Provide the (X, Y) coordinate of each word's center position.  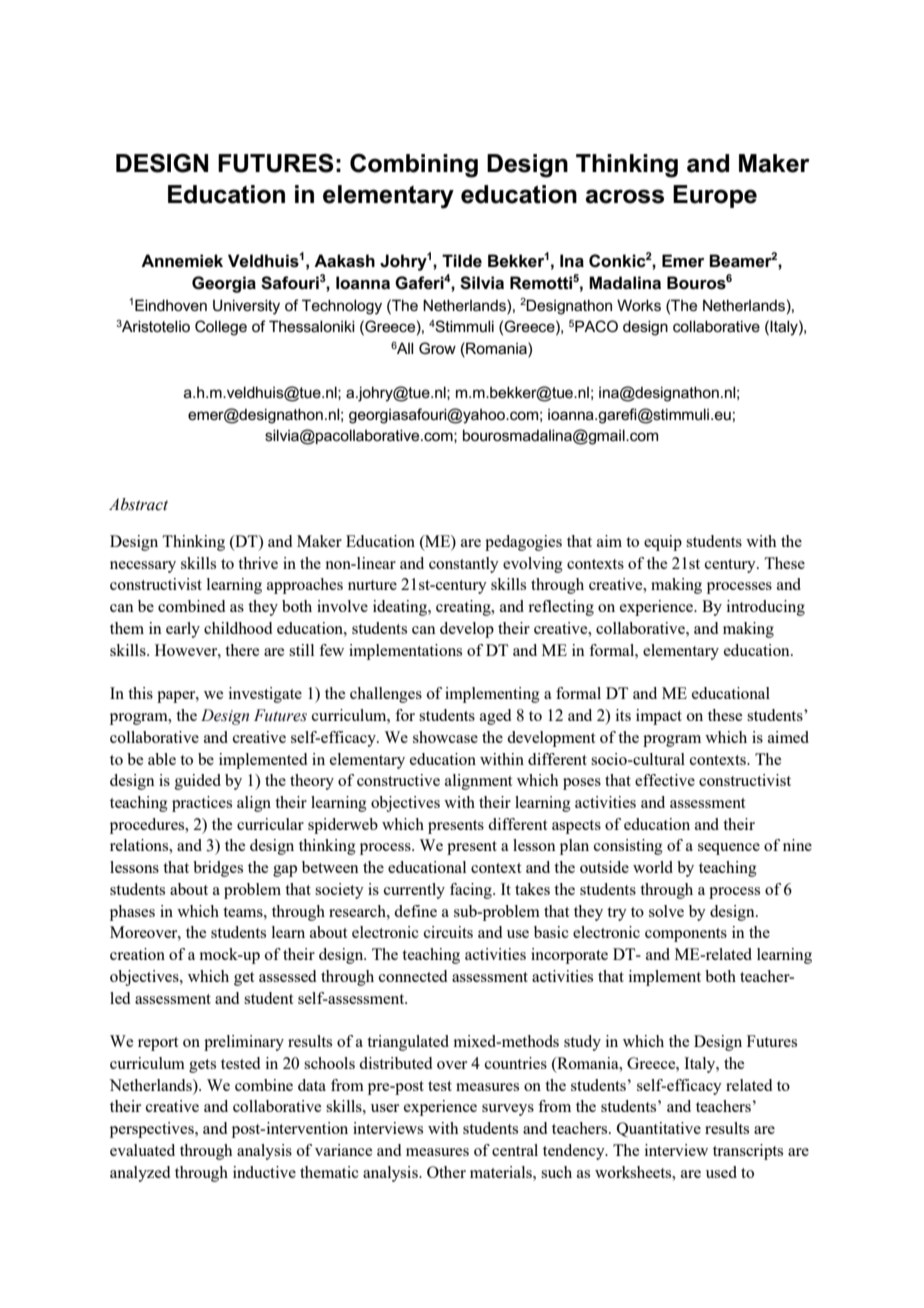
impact (659, 717)
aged (495, 717)
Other (446, 1172)
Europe (715, 196)
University (246, 307)
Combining (414, 166)
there (242, 650)
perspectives (153, 1130)
